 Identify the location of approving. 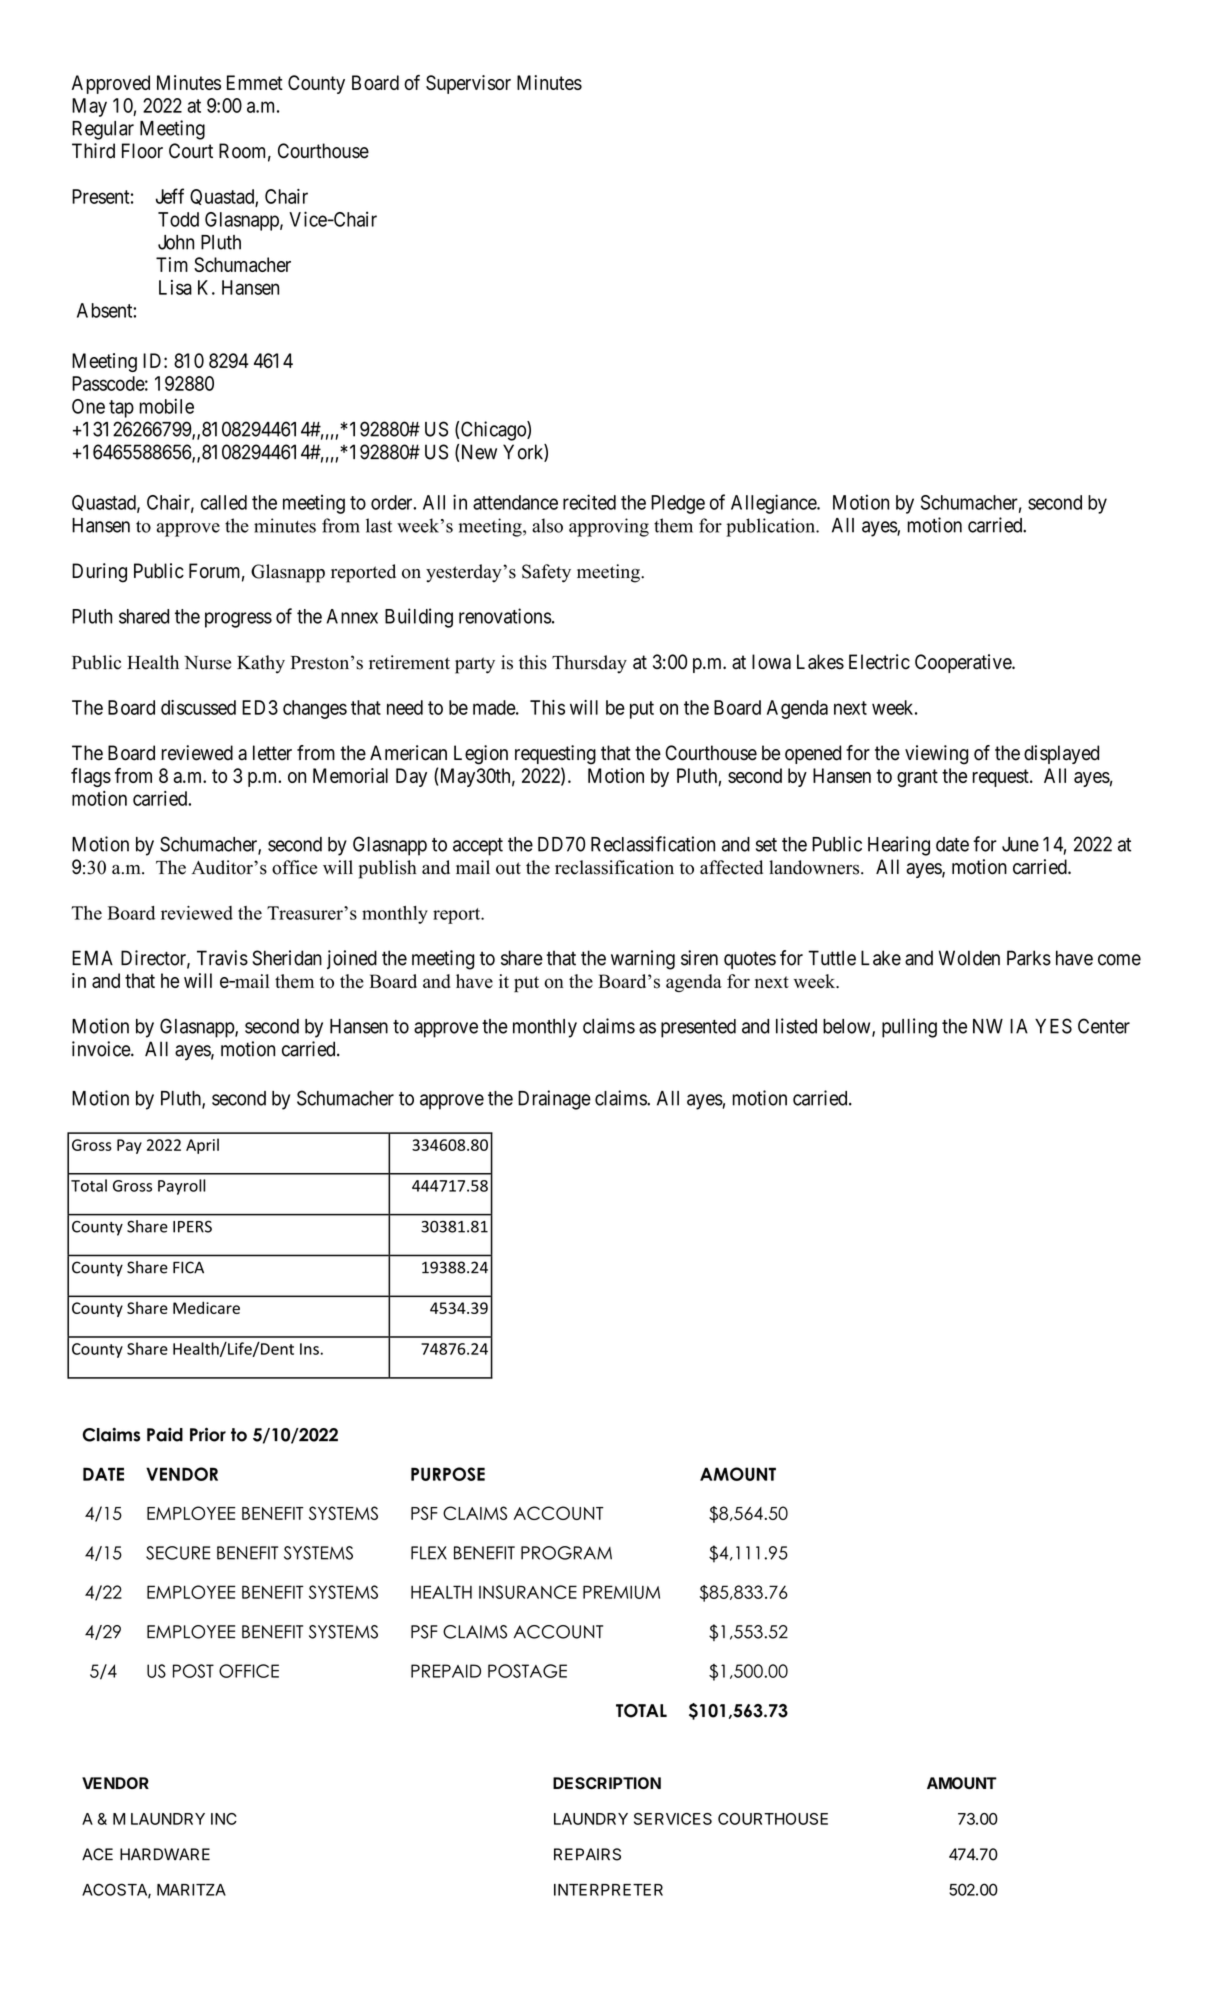
(609, 527).
